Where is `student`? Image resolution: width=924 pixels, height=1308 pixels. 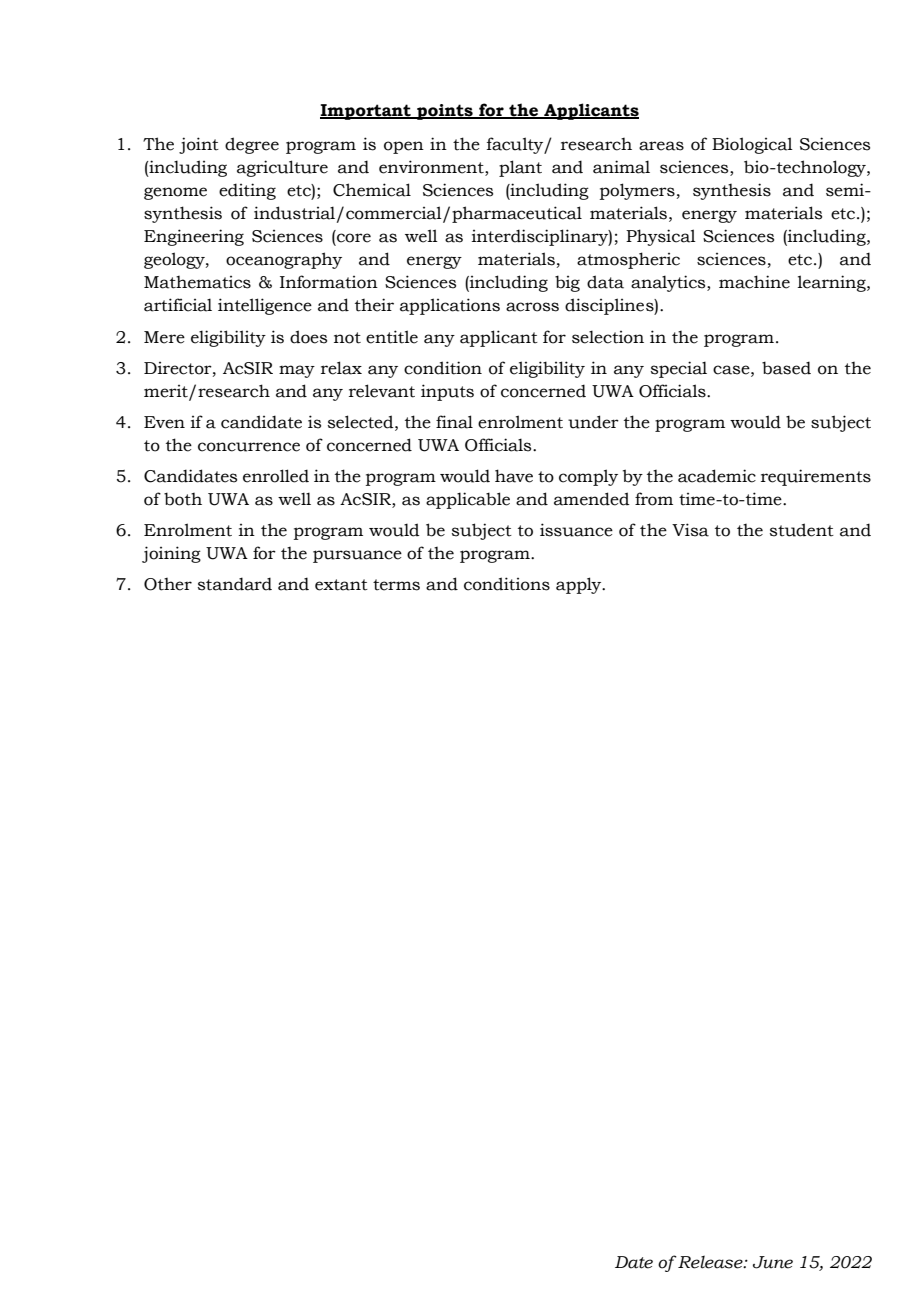
student is located at coordinates (802, 530).
